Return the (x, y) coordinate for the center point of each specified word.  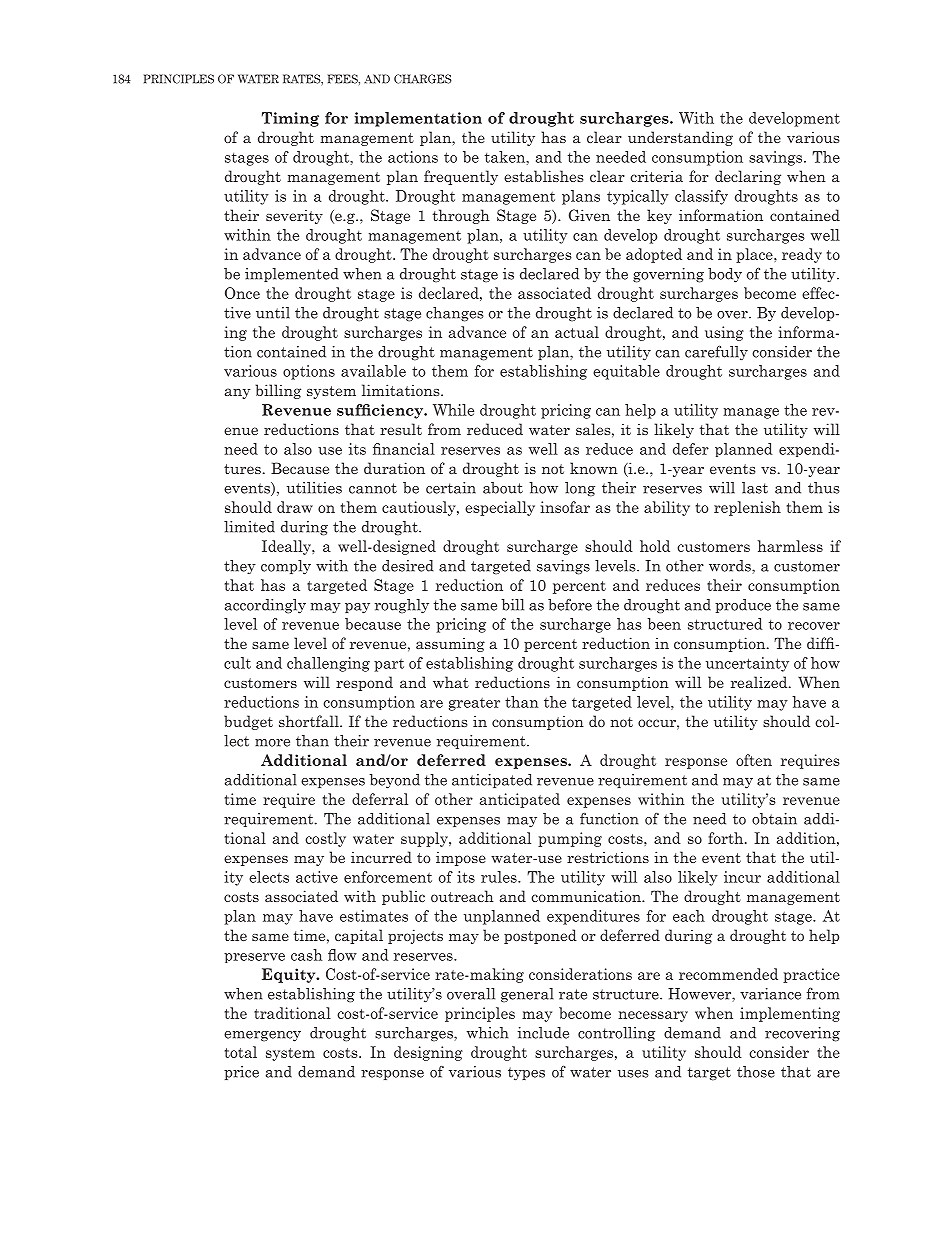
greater (474, 704)
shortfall (310, 721)
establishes (543, 176)
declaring (748, 177)
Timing (290, 119)
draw (295, 507)
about (503, 488)
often (754, 760)
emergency (262, 1036)
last (755, 488)
